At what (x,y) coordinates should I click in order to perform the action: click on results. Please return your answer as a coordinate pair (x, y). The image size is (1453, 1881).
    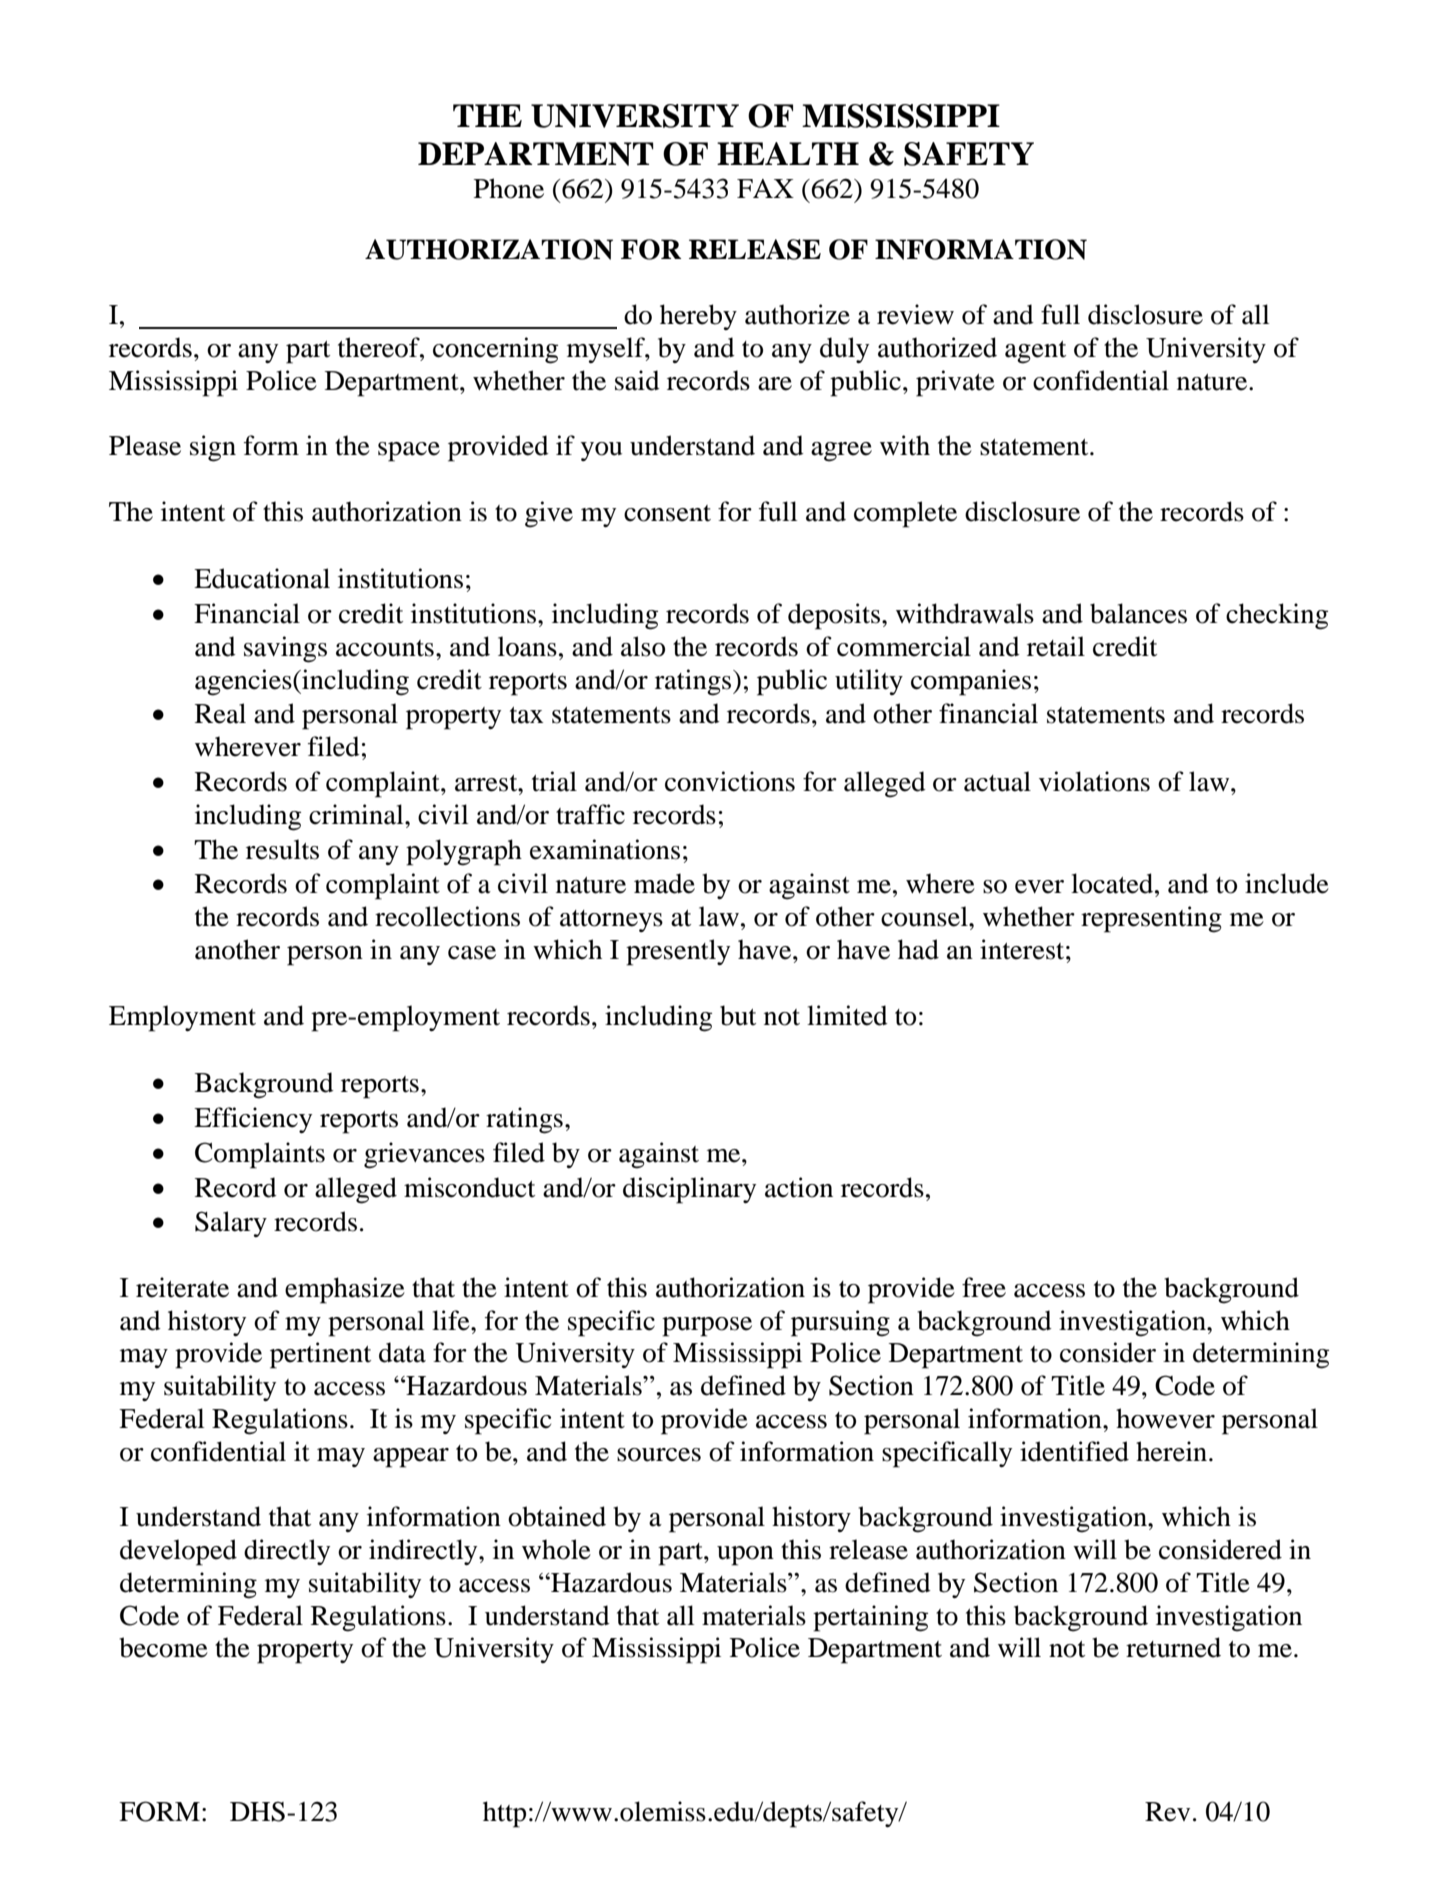
    Looking at the image, I should click on (282, 849).
